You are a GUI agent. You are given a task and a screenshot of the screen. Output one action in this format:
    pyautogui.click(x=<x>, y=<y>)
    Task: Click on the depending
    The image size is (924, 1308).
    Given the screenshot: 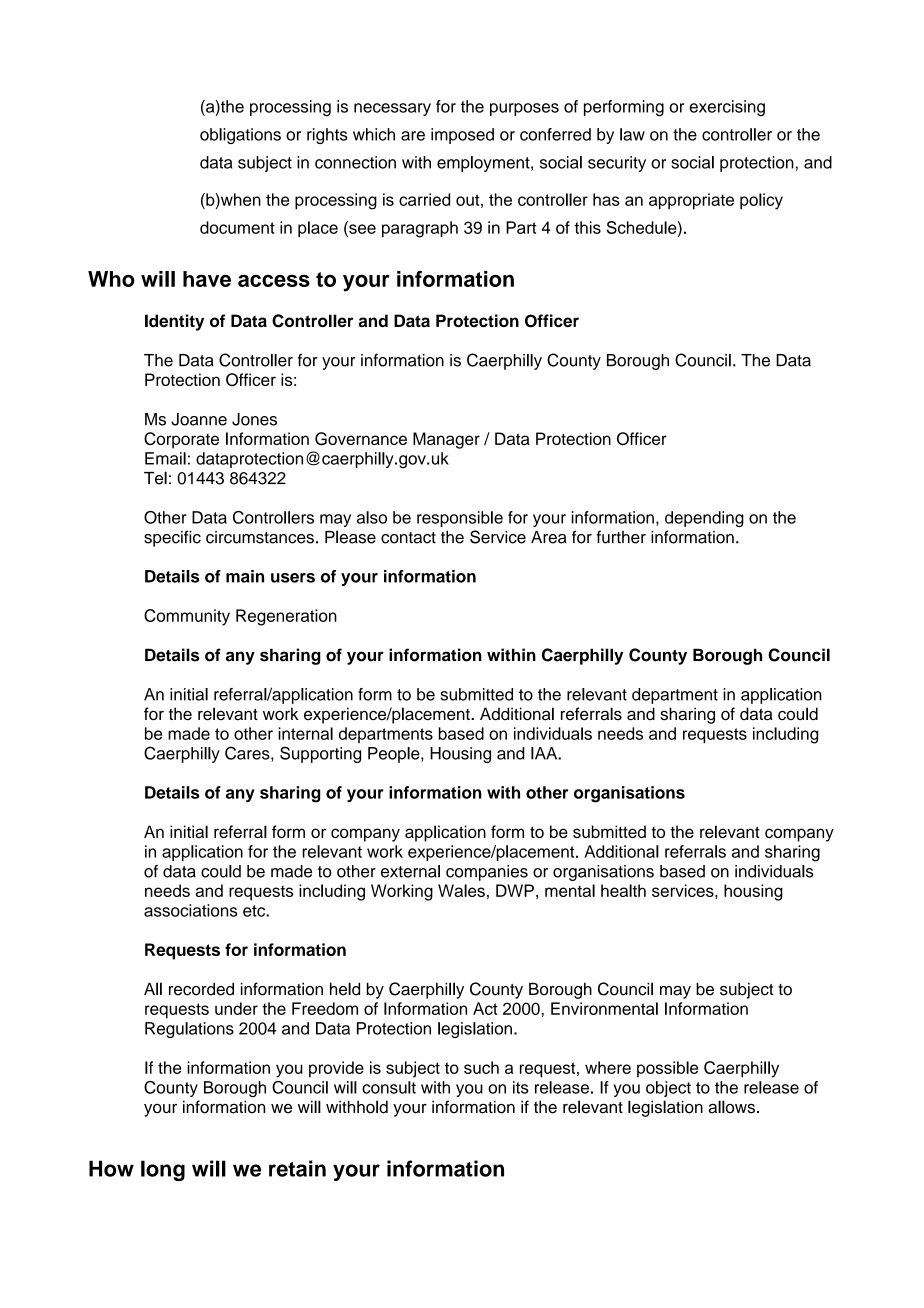 What is the action you would take?
    pyautogui.click(x=704, y=519)
